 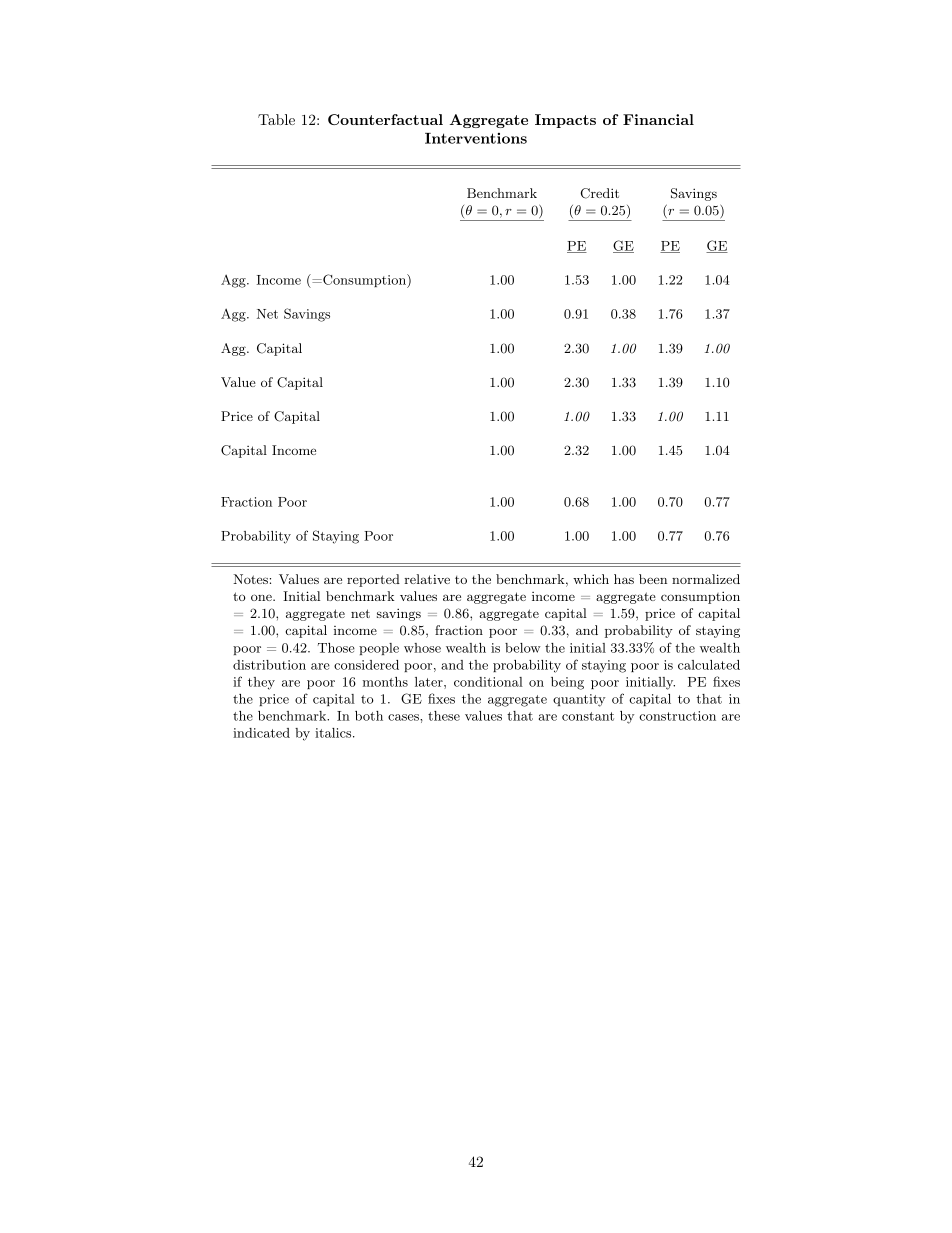 I want to click on italics, so click(x=334, y=733).
